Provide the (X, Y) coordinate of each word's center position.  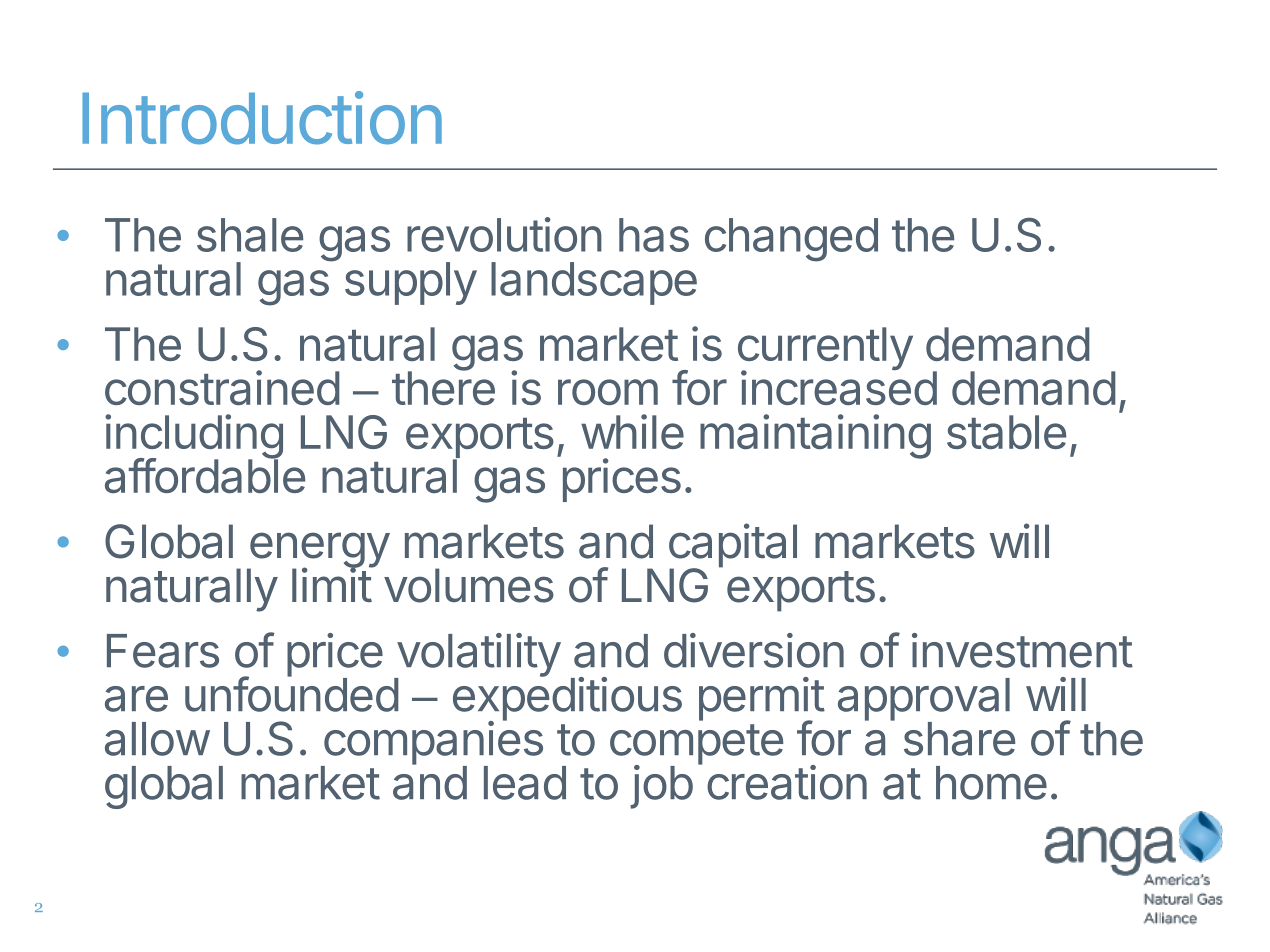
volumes (469, 585)
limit (332, 584)
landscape (594, 283)
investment (1022, 650)
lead (525, 783)
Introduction (262, 118)
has (654, 235)
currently (825, 350)
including (194, 437)
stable (1006, 432)
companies (432, 743)
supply (411, 283)
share (959, 739)
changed (791, 240)
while (632, 431)
